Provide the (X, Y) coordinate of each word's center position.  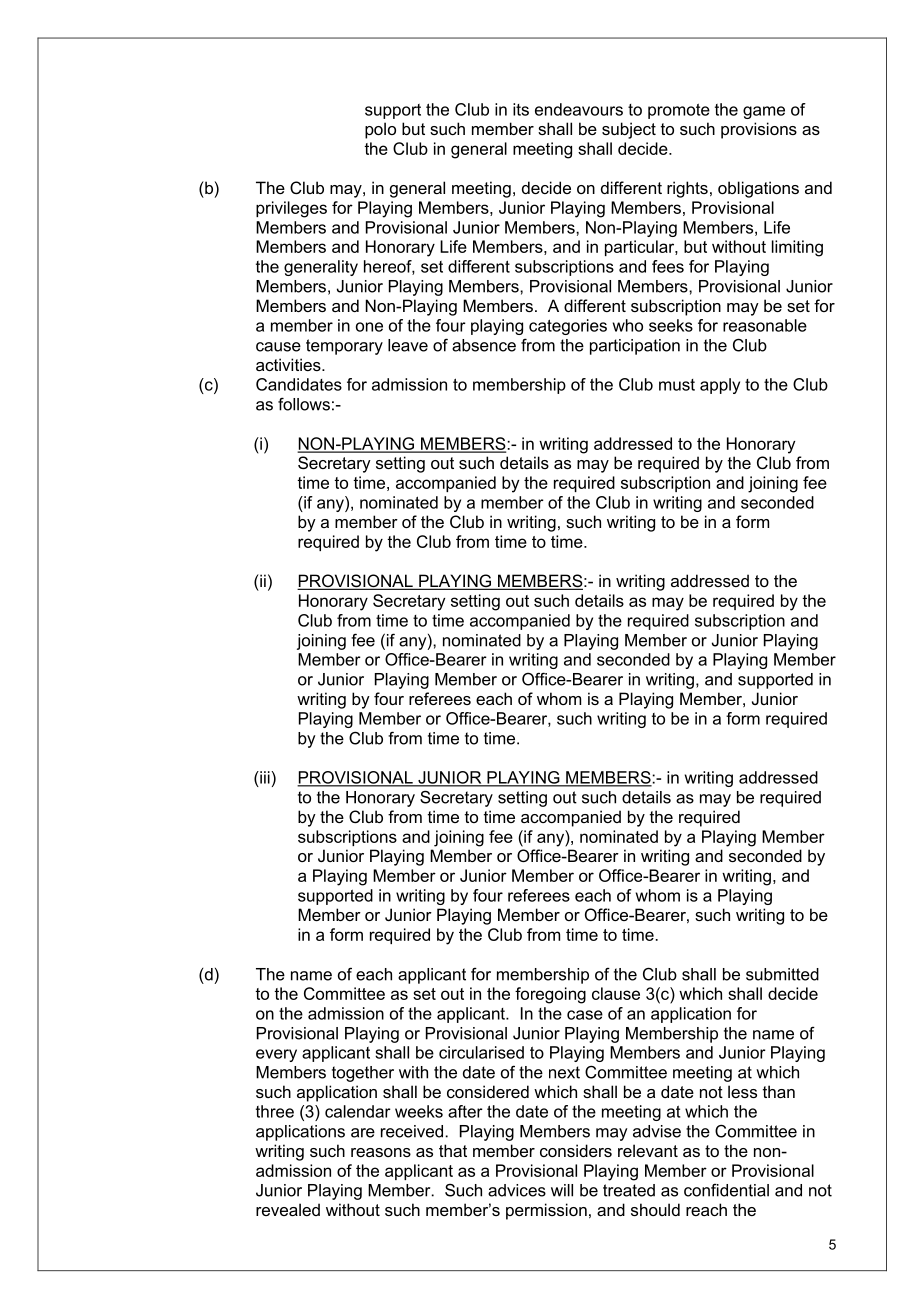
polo (380, 130)
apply (720, 386)
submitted (782, 974)
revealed (288, 1209)
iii (265, 777)
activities (289, 364)
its (521, 109)
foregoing (550, 995)
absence (484, 345)
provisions (759, 130)
